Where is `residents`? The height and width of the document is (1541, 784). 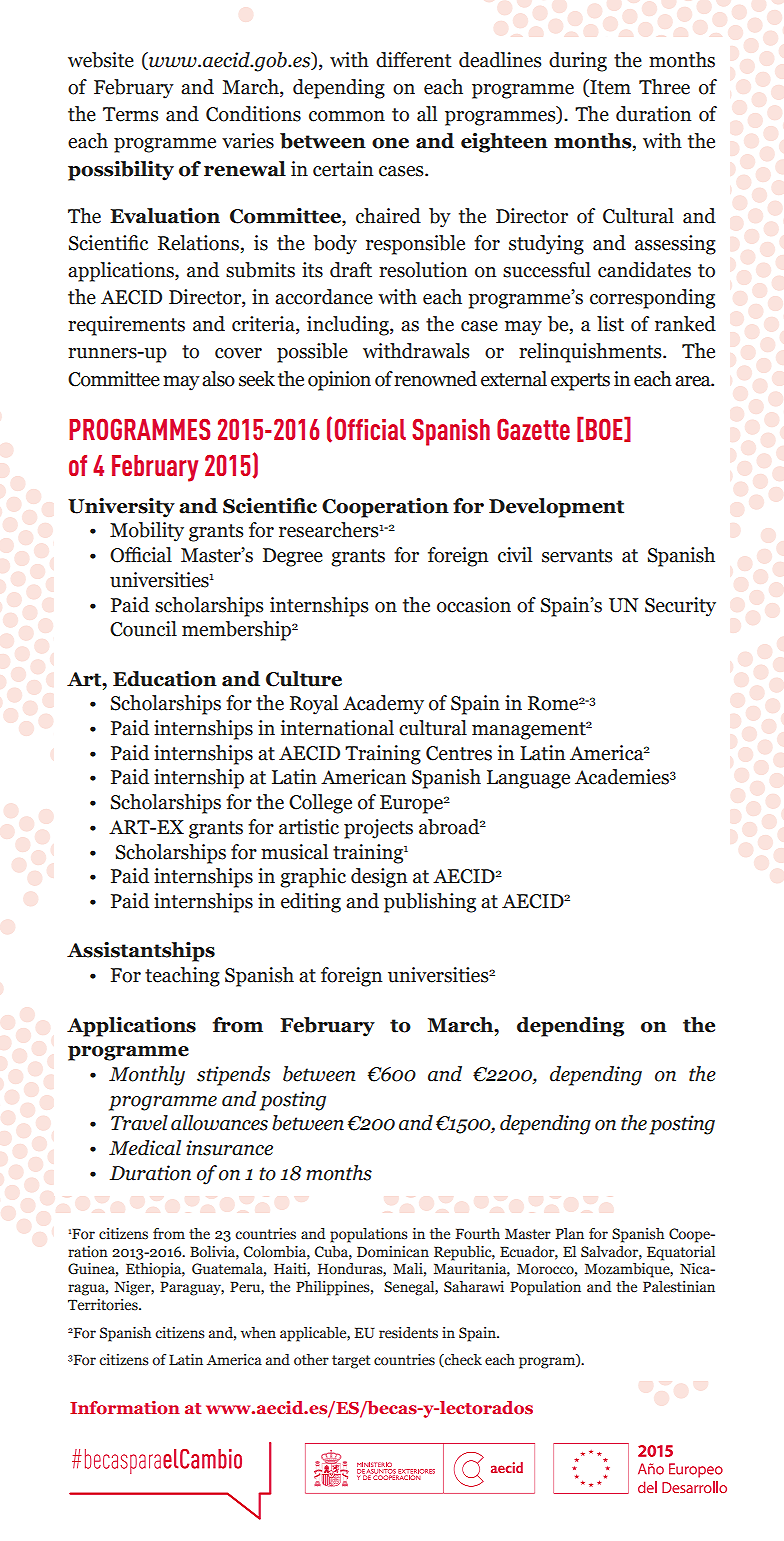 residents is located at coordinates (408, 1333).
